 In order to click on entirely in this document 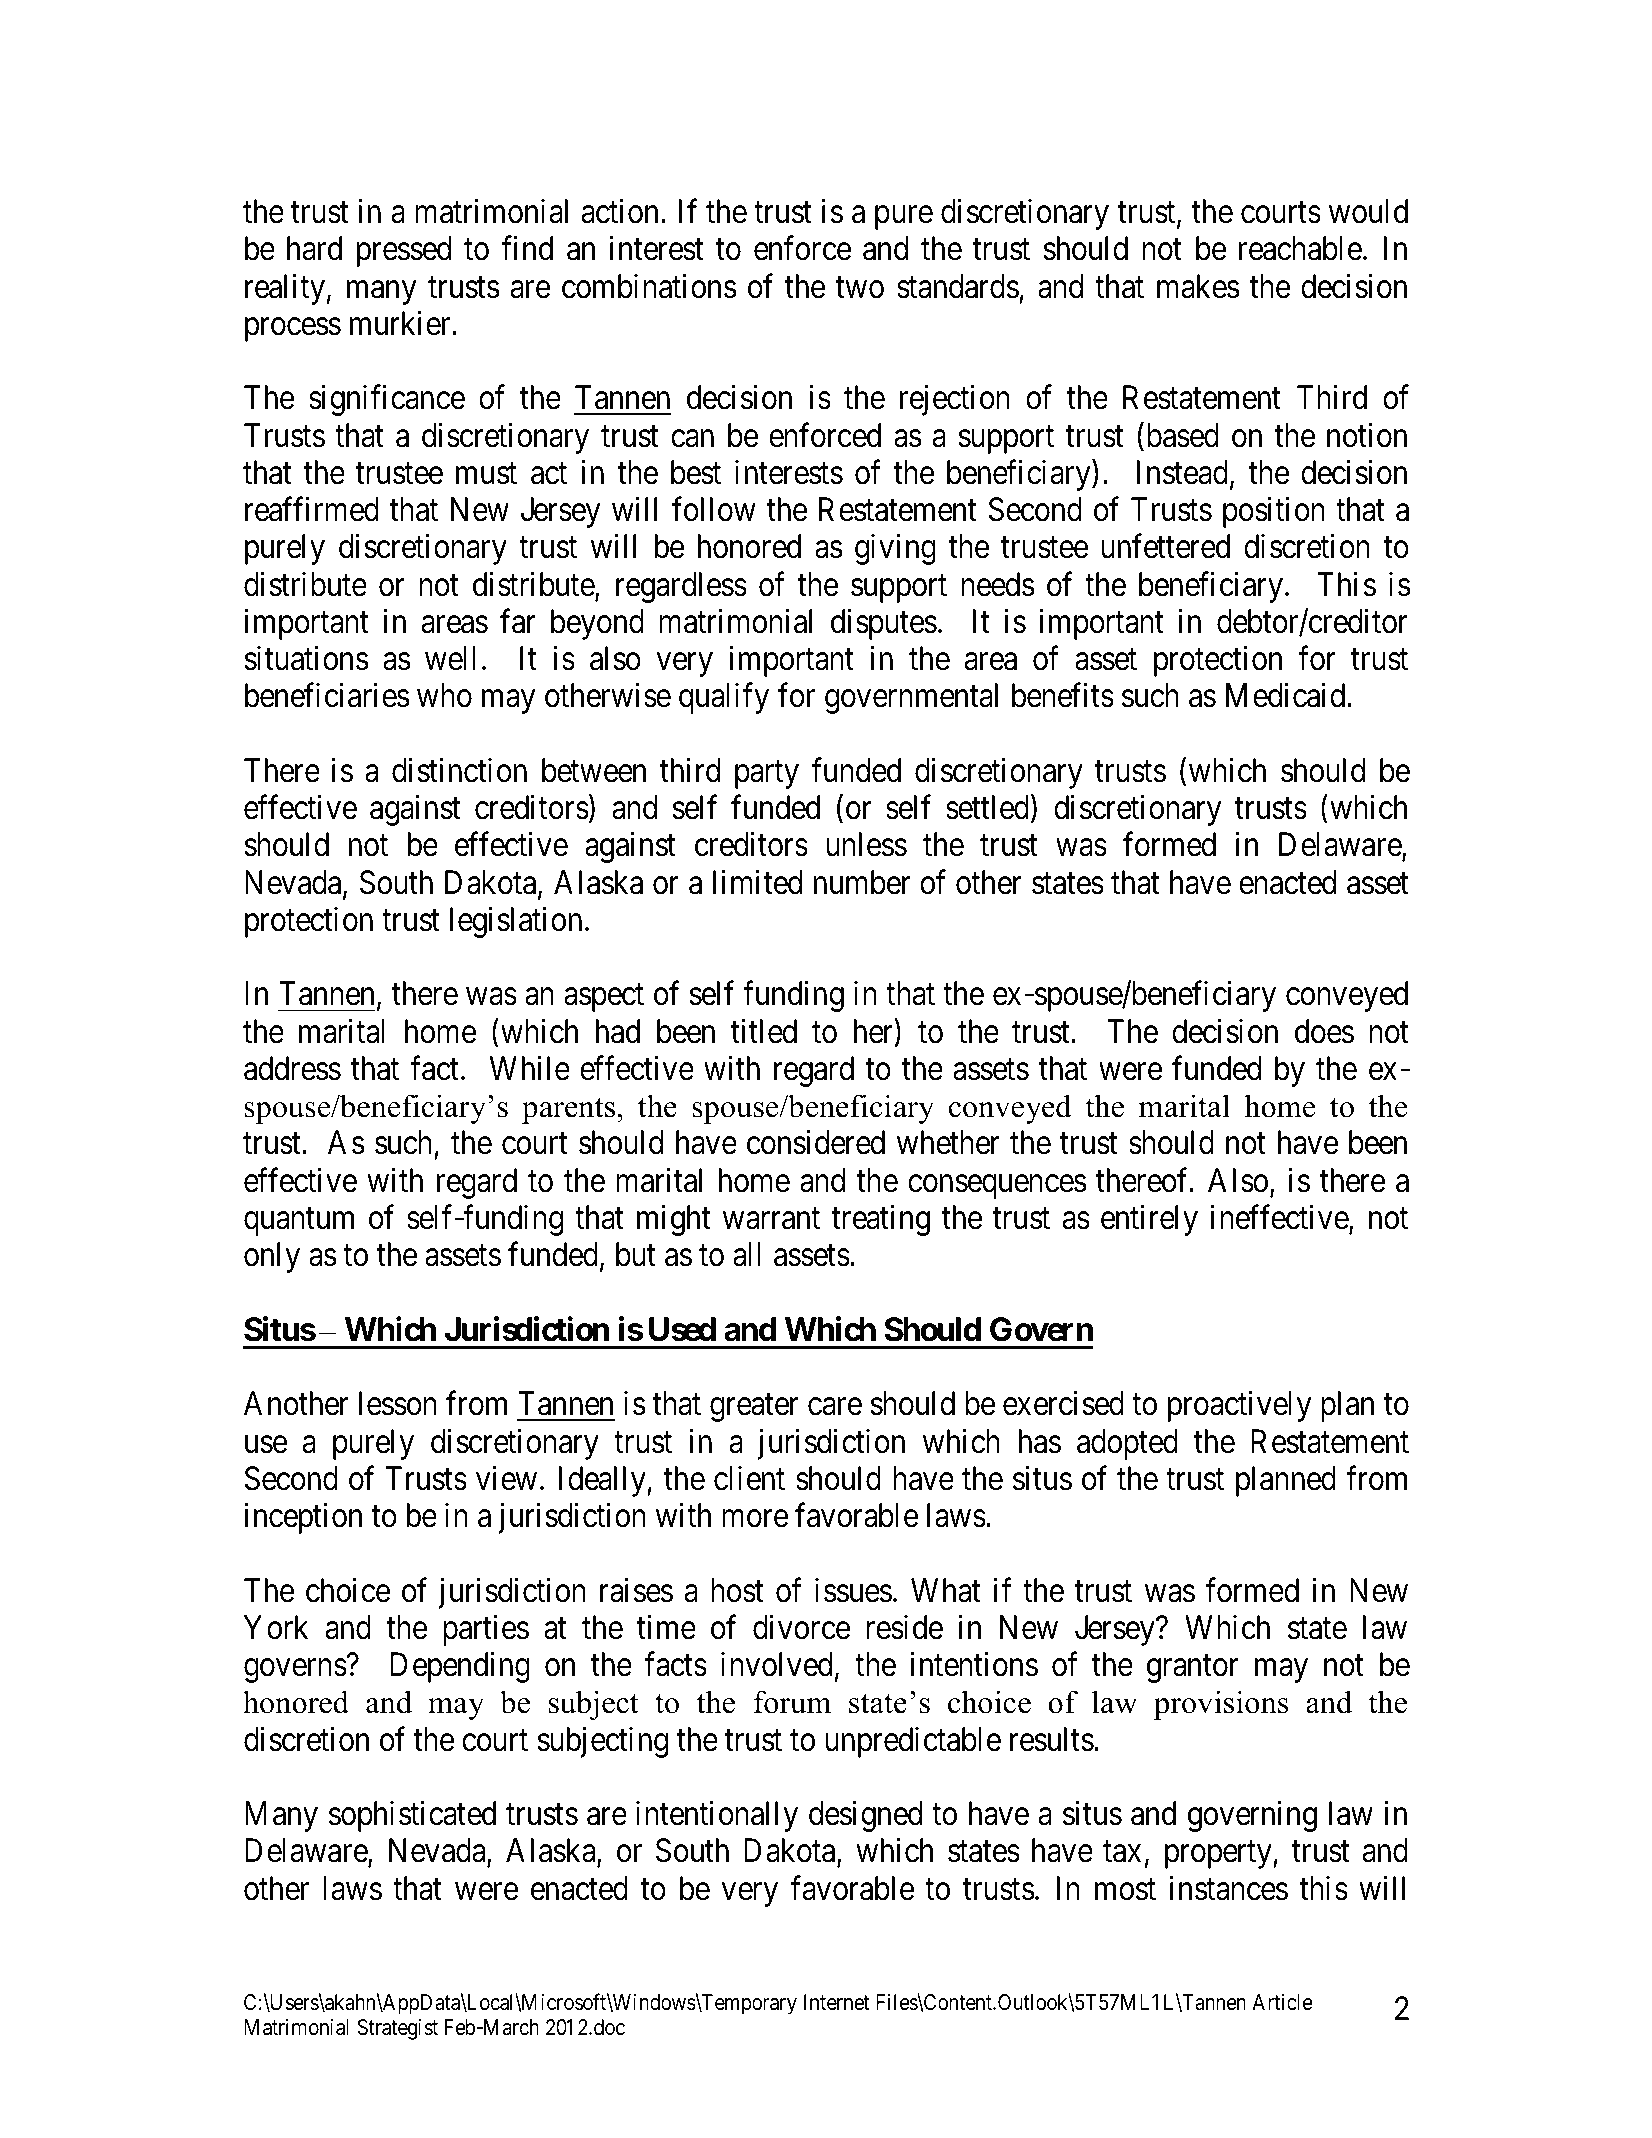, I will do `click(1149, 1220)`.
